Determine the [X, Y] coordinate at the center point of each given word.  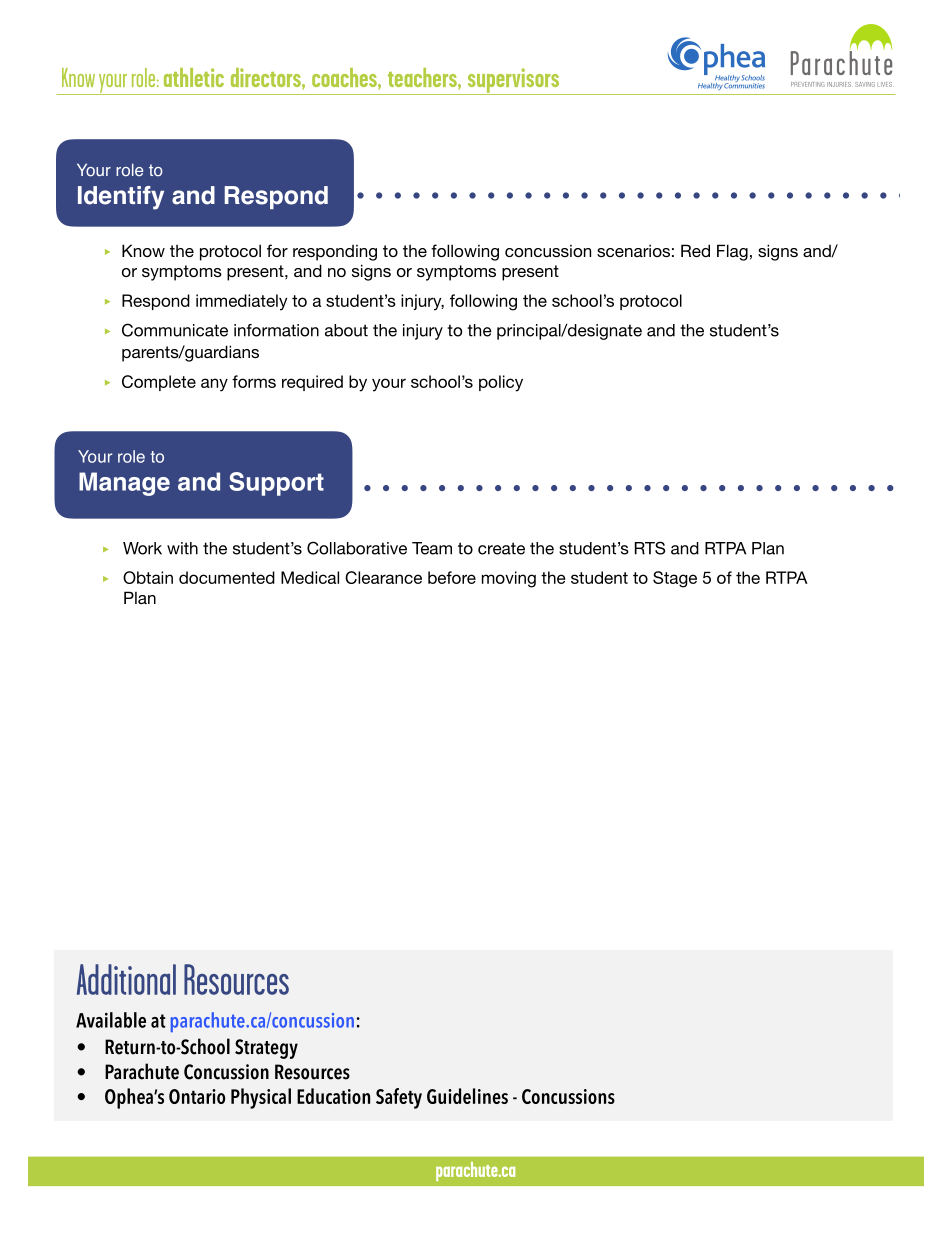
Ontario [197, 1096]
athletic [194, 77]
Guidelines [467, 1096]
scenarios [633, 250]
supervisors [513, 81]
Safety [399, 1098]
